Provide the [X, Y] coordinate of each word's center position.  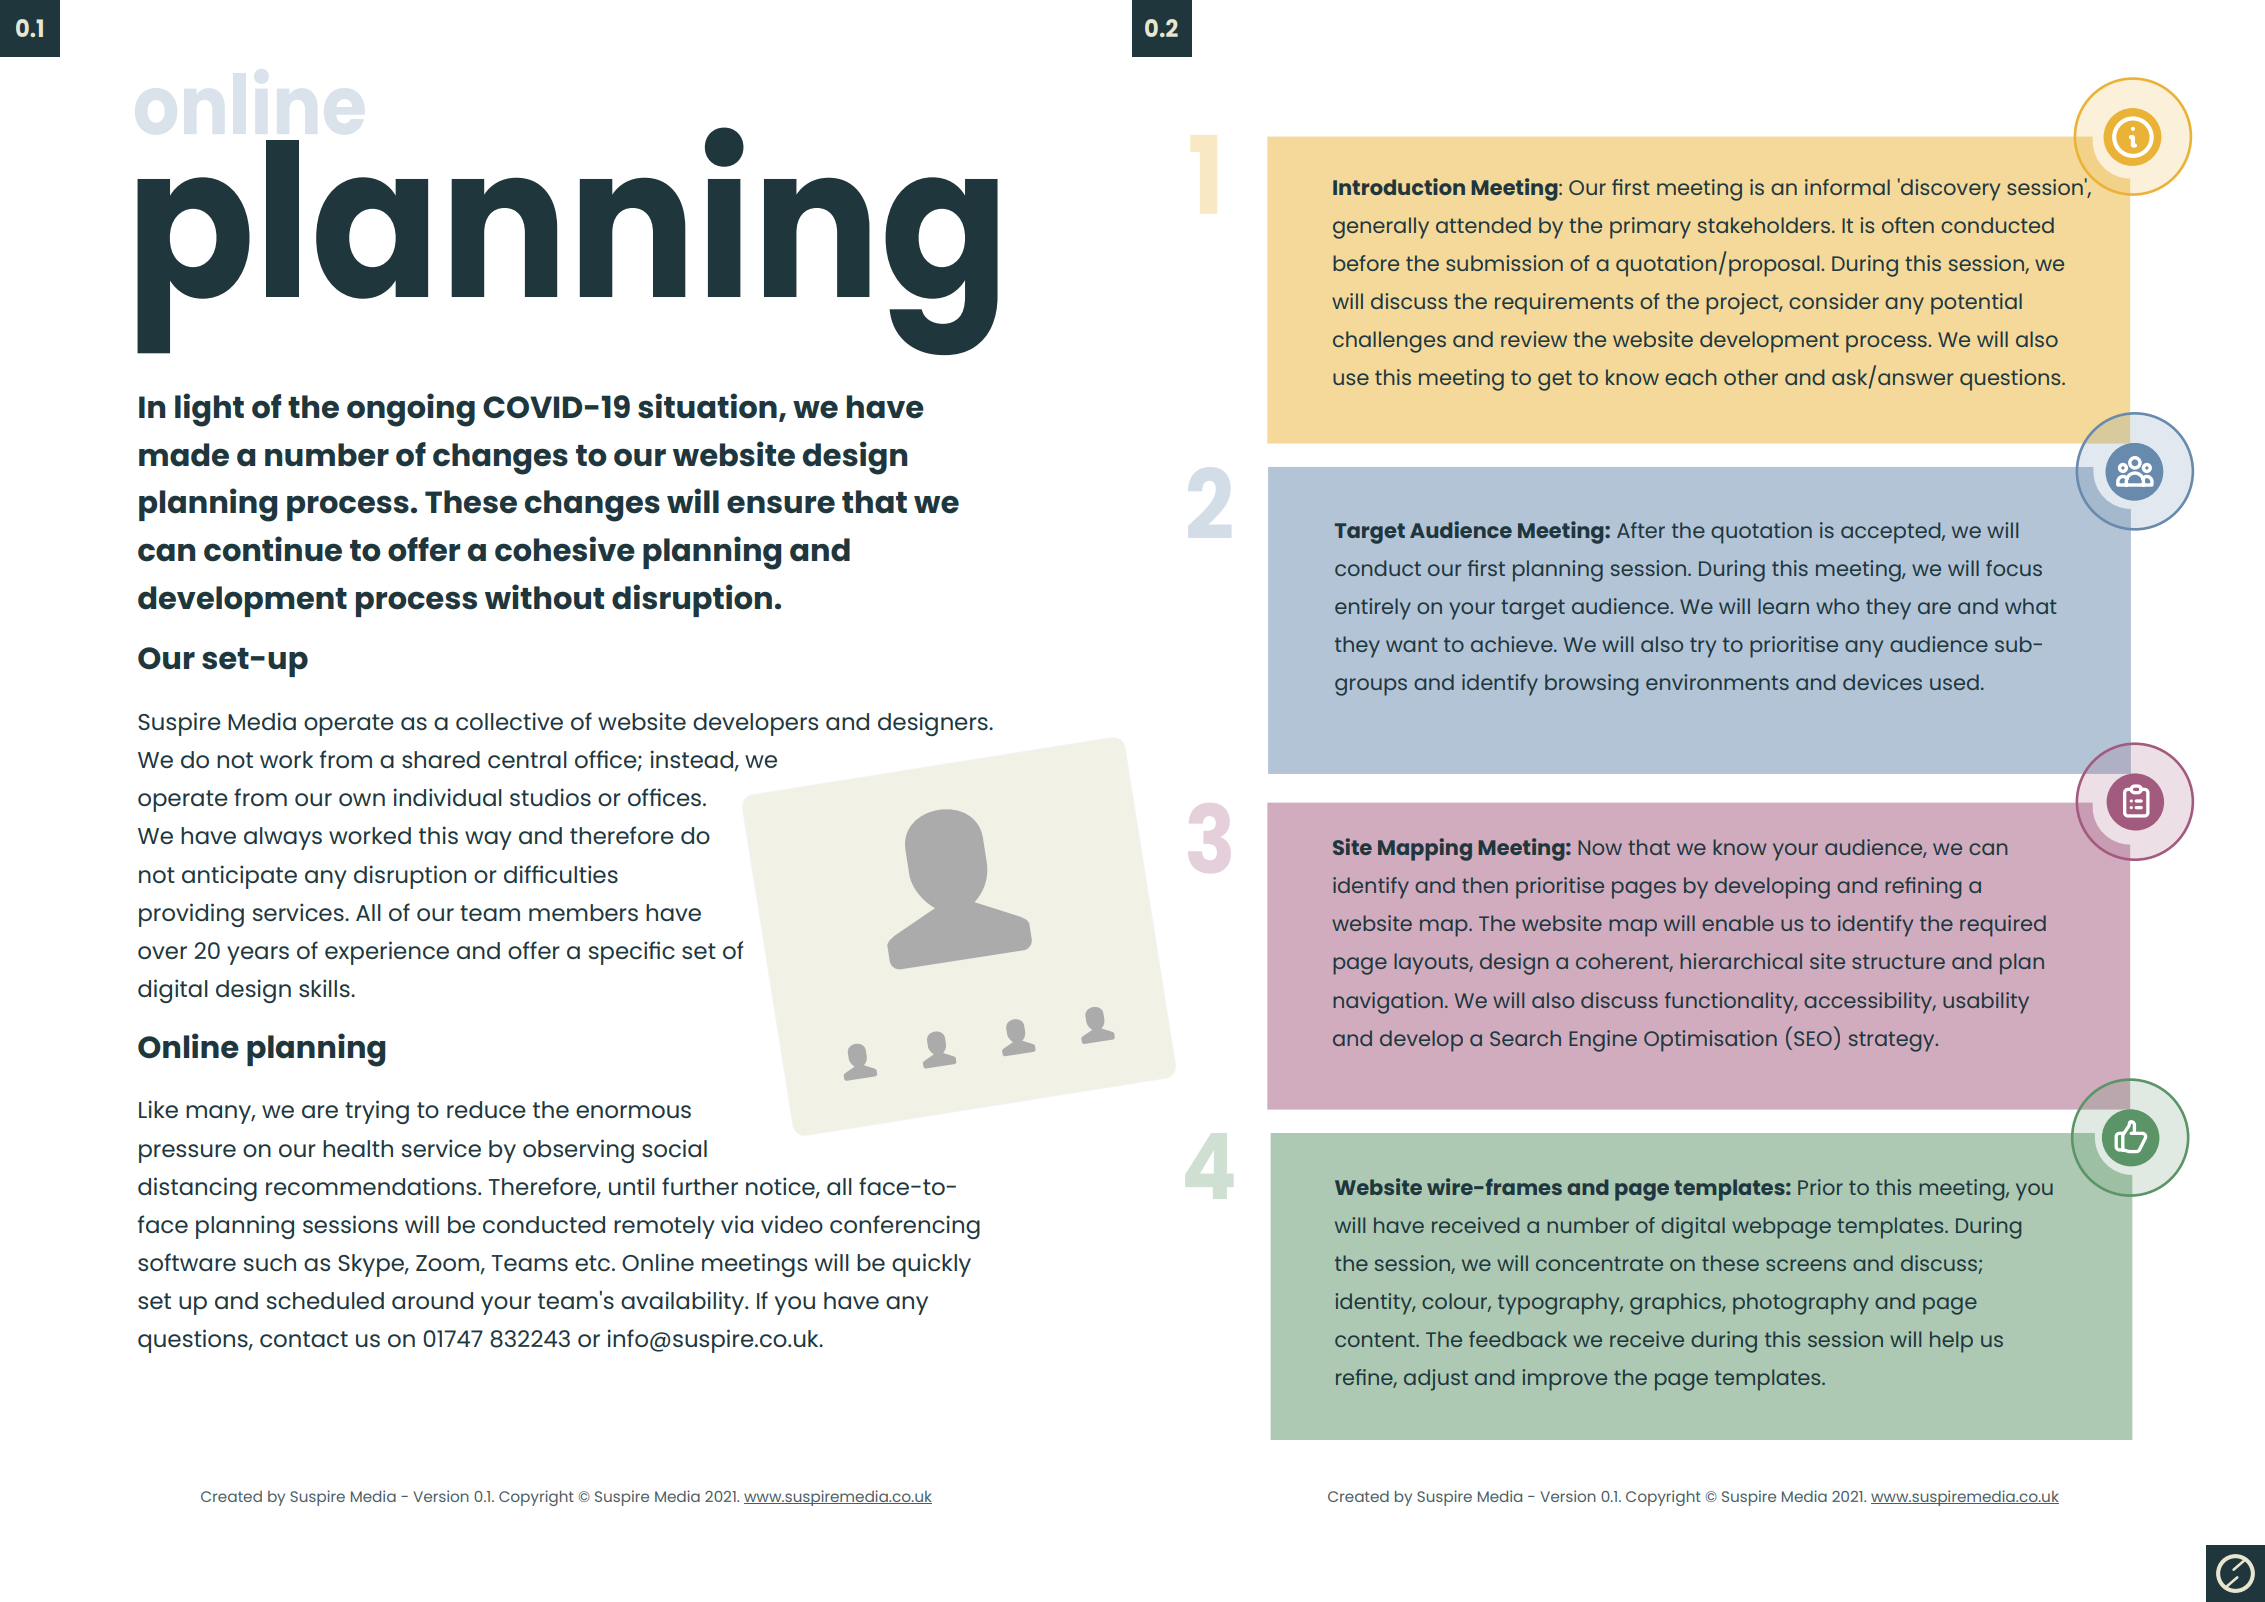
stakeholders [1764, 225]
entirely [1373, 609]
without [544, 597]
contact [304, 1339]
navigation [1388, 1003]
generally [1381, 228]
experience [387, 953]
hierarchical [1741, 961]
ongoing [411, 410]
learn [1783, 606]
